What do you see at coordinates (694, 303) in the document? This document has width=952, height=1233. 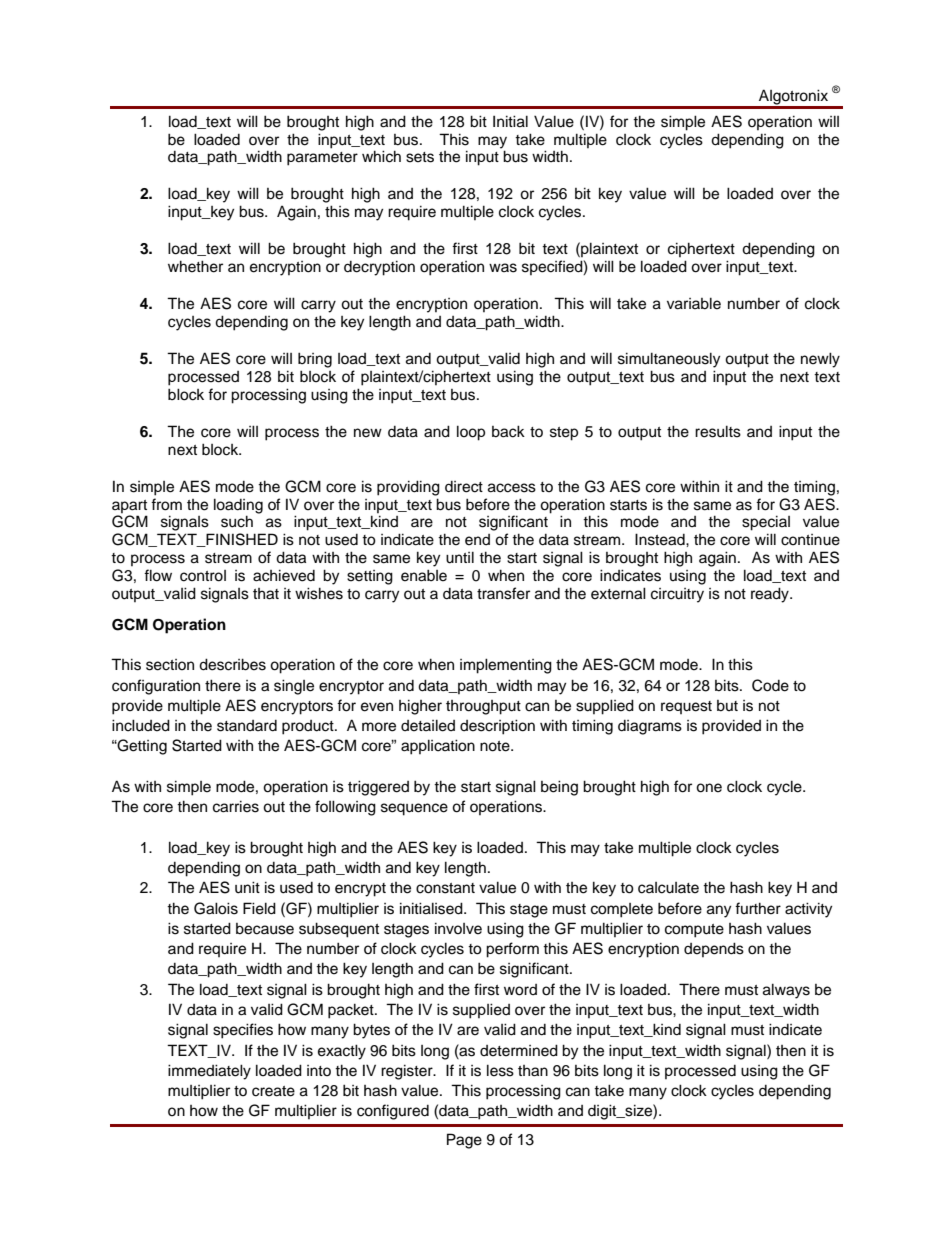 I see `variable` at bounding box center [694, 303].
